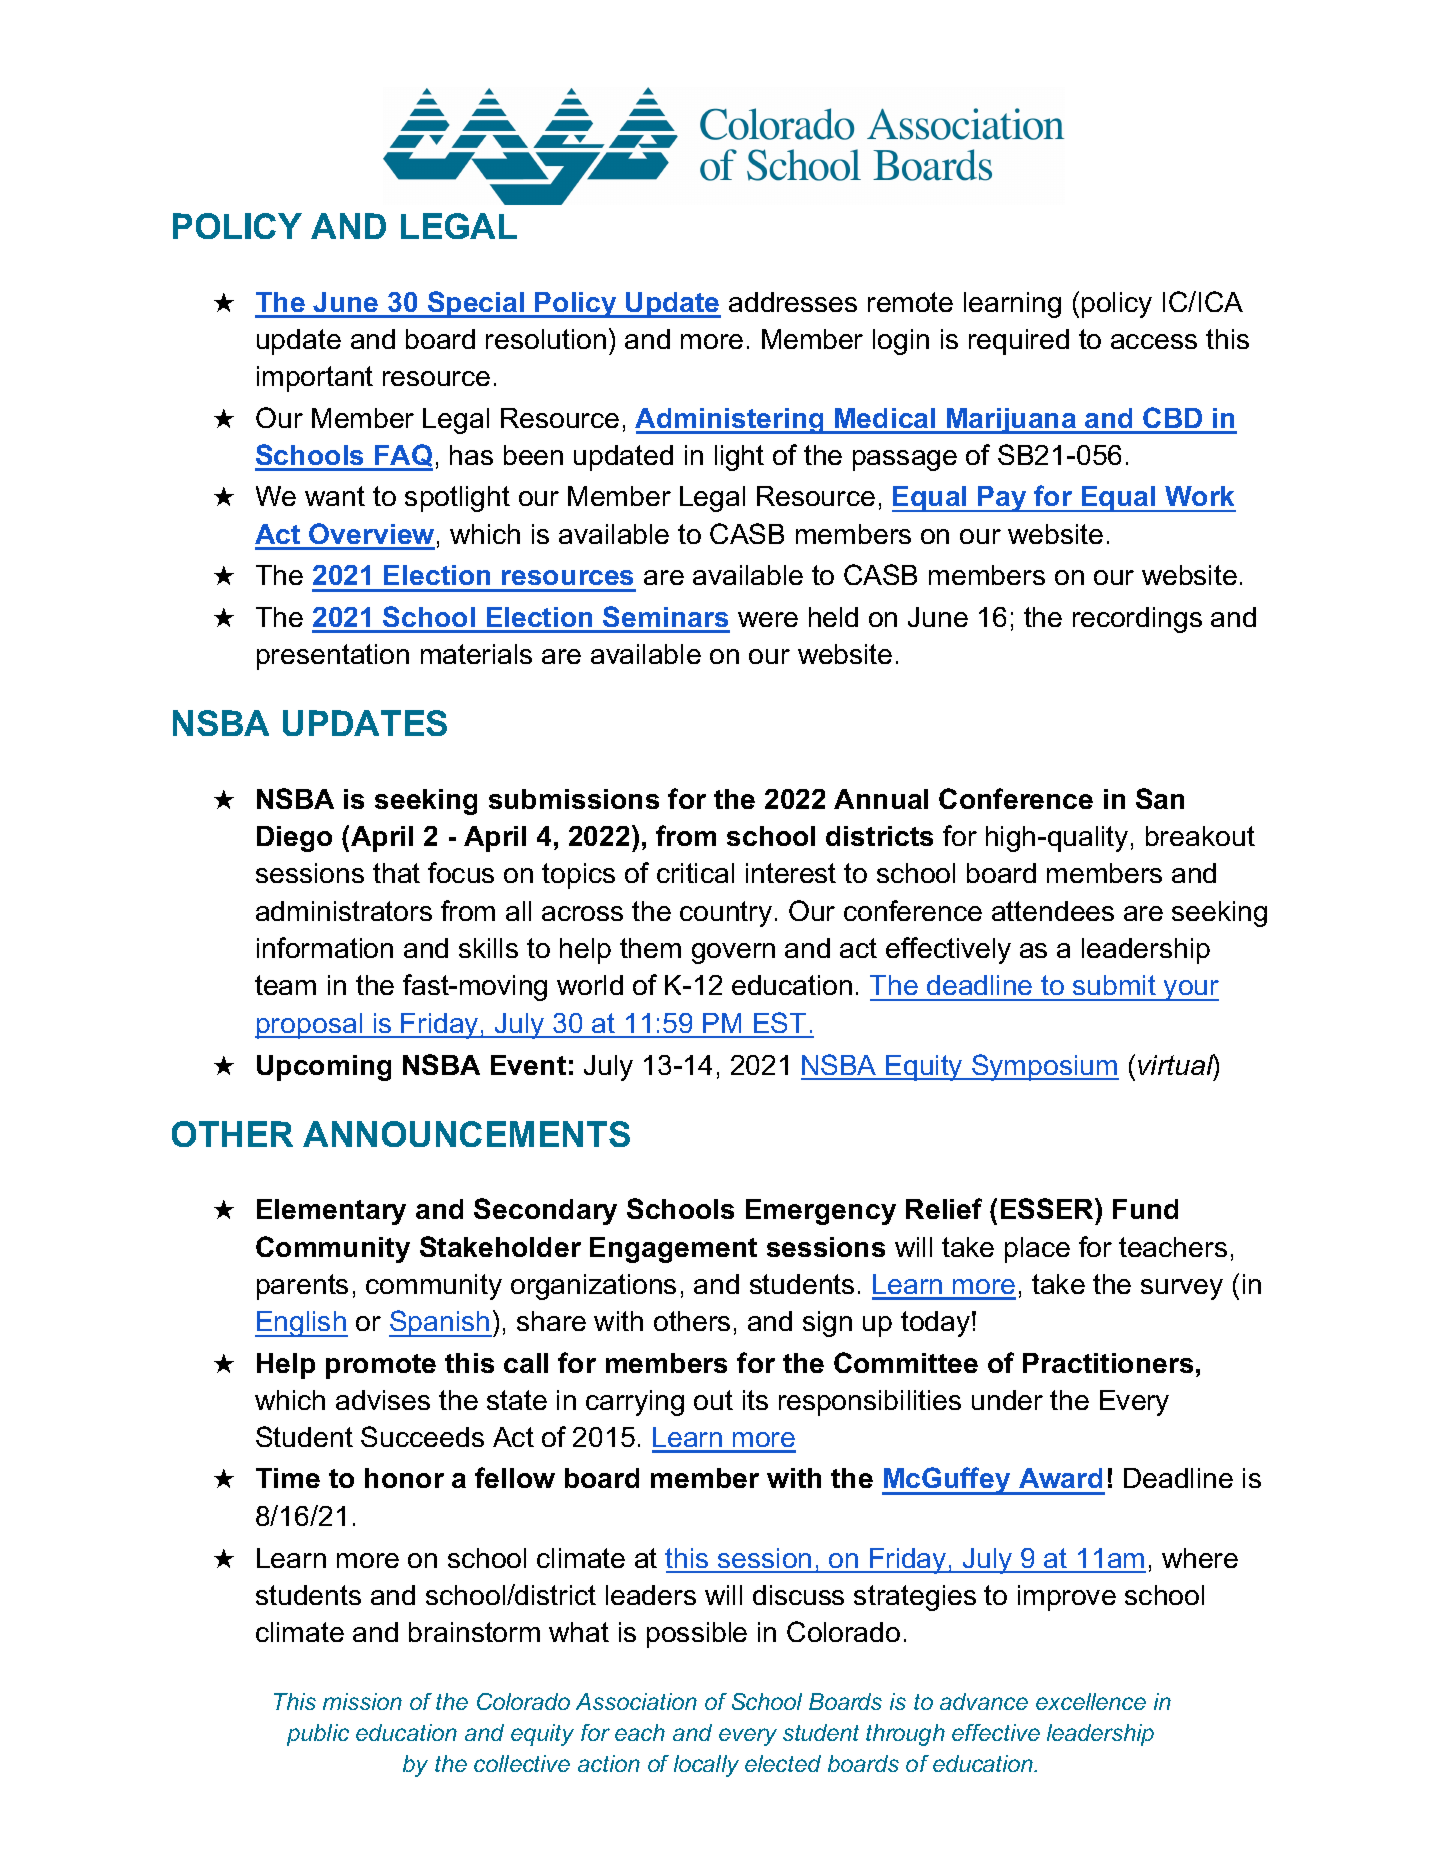  What do you see at coordinates (1044, 1067) in the image?
I see `Symposium` at bounding box center [1044, 1067].
